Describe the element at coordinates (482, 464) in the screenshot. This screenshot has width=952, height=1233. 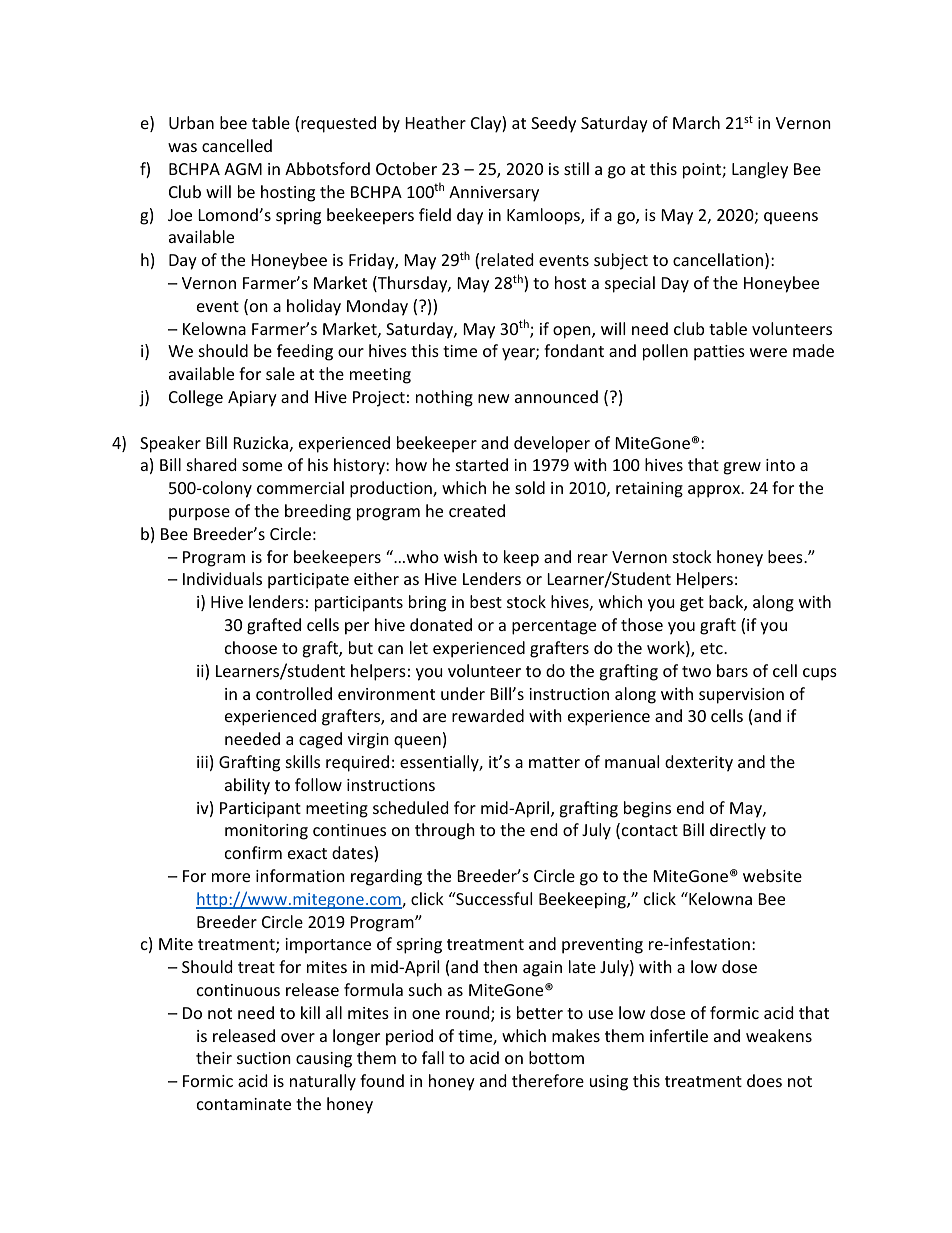
I see `started` at that location.
